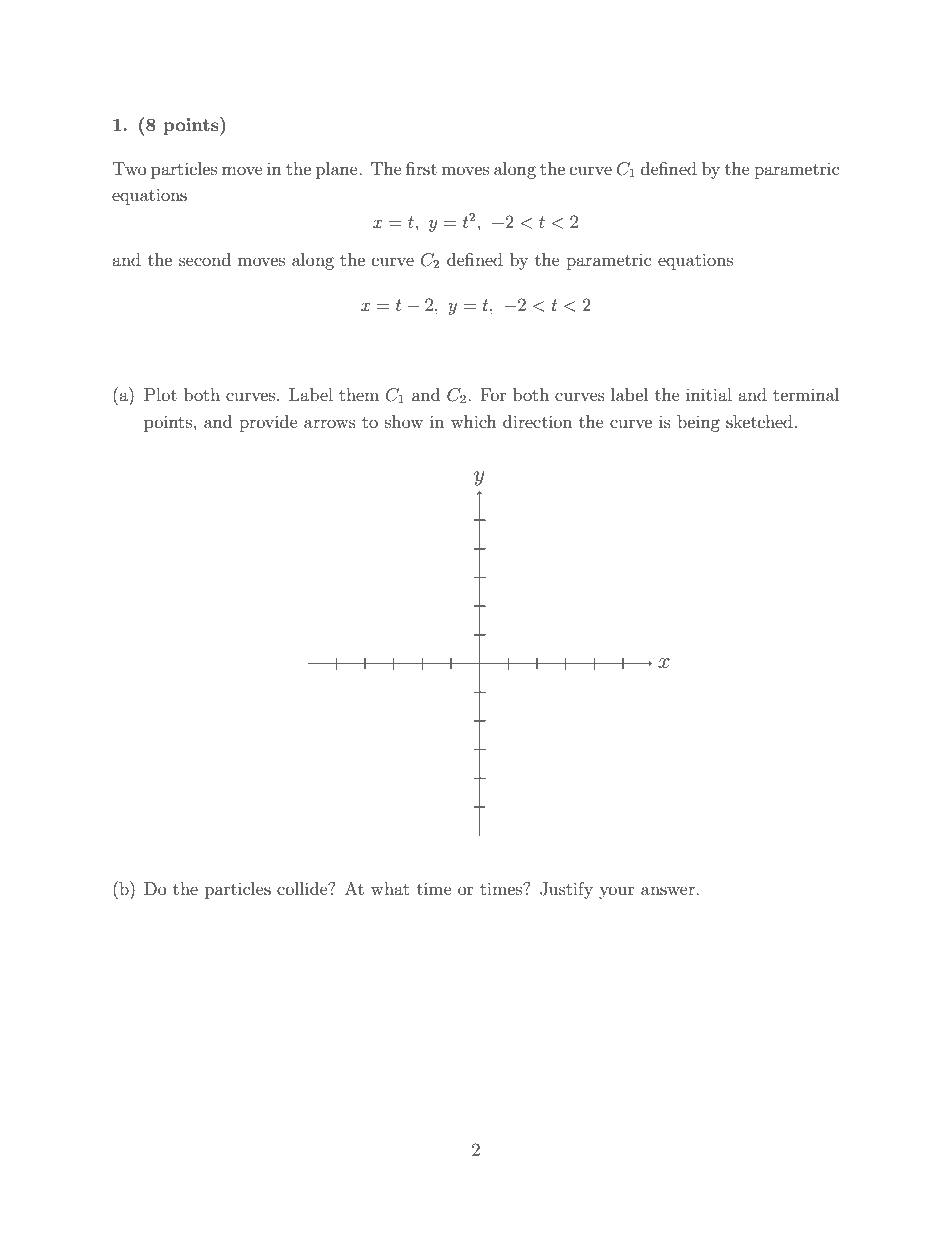 This screenshot has height=1233, width=952. What do you see at coordinates (759, 421) in the screenshot?
I see `sketched` at bounding box center [759, 421].
